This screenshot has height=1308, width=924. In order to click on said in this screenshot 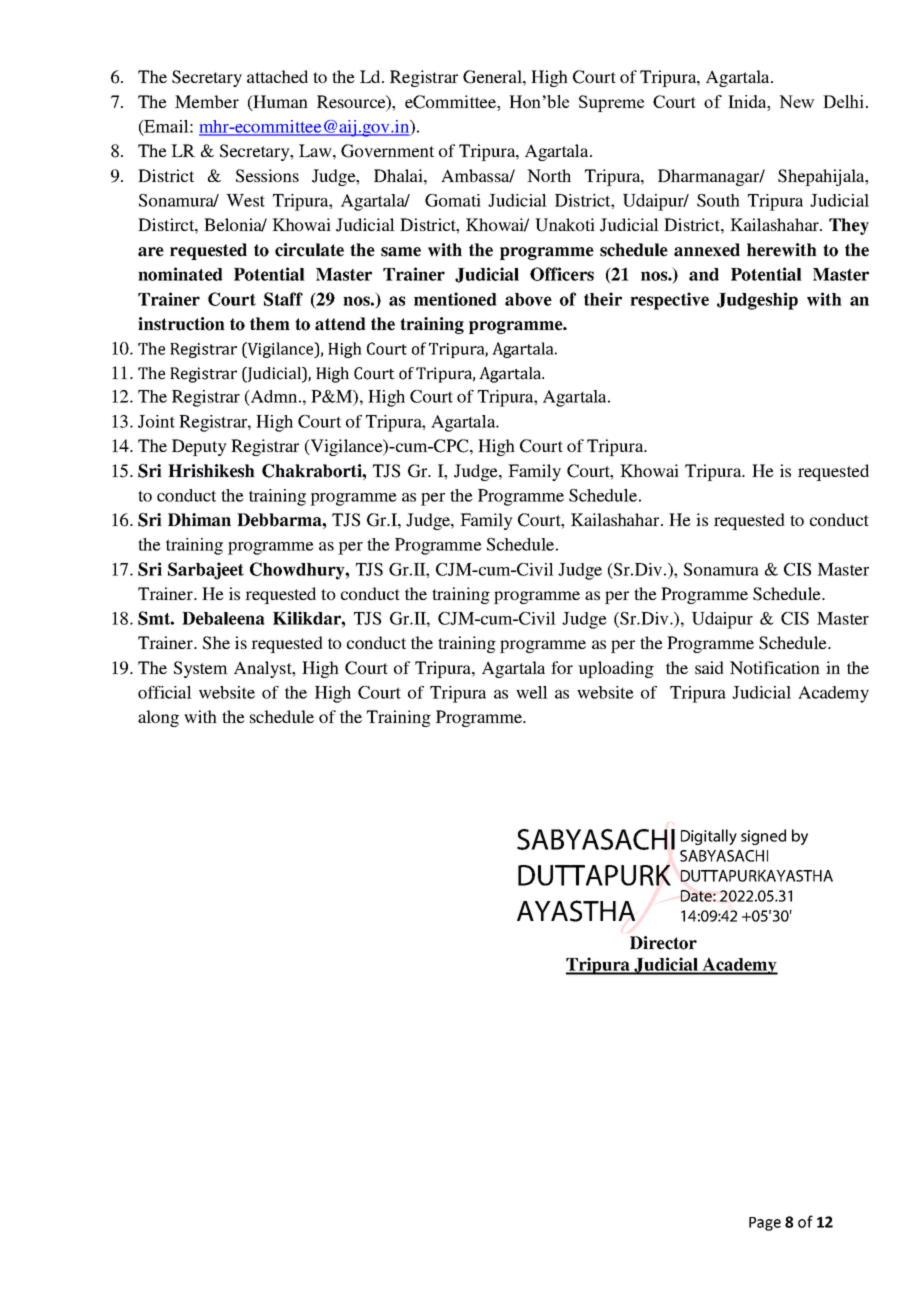, I will do `click(709, 667)`.
